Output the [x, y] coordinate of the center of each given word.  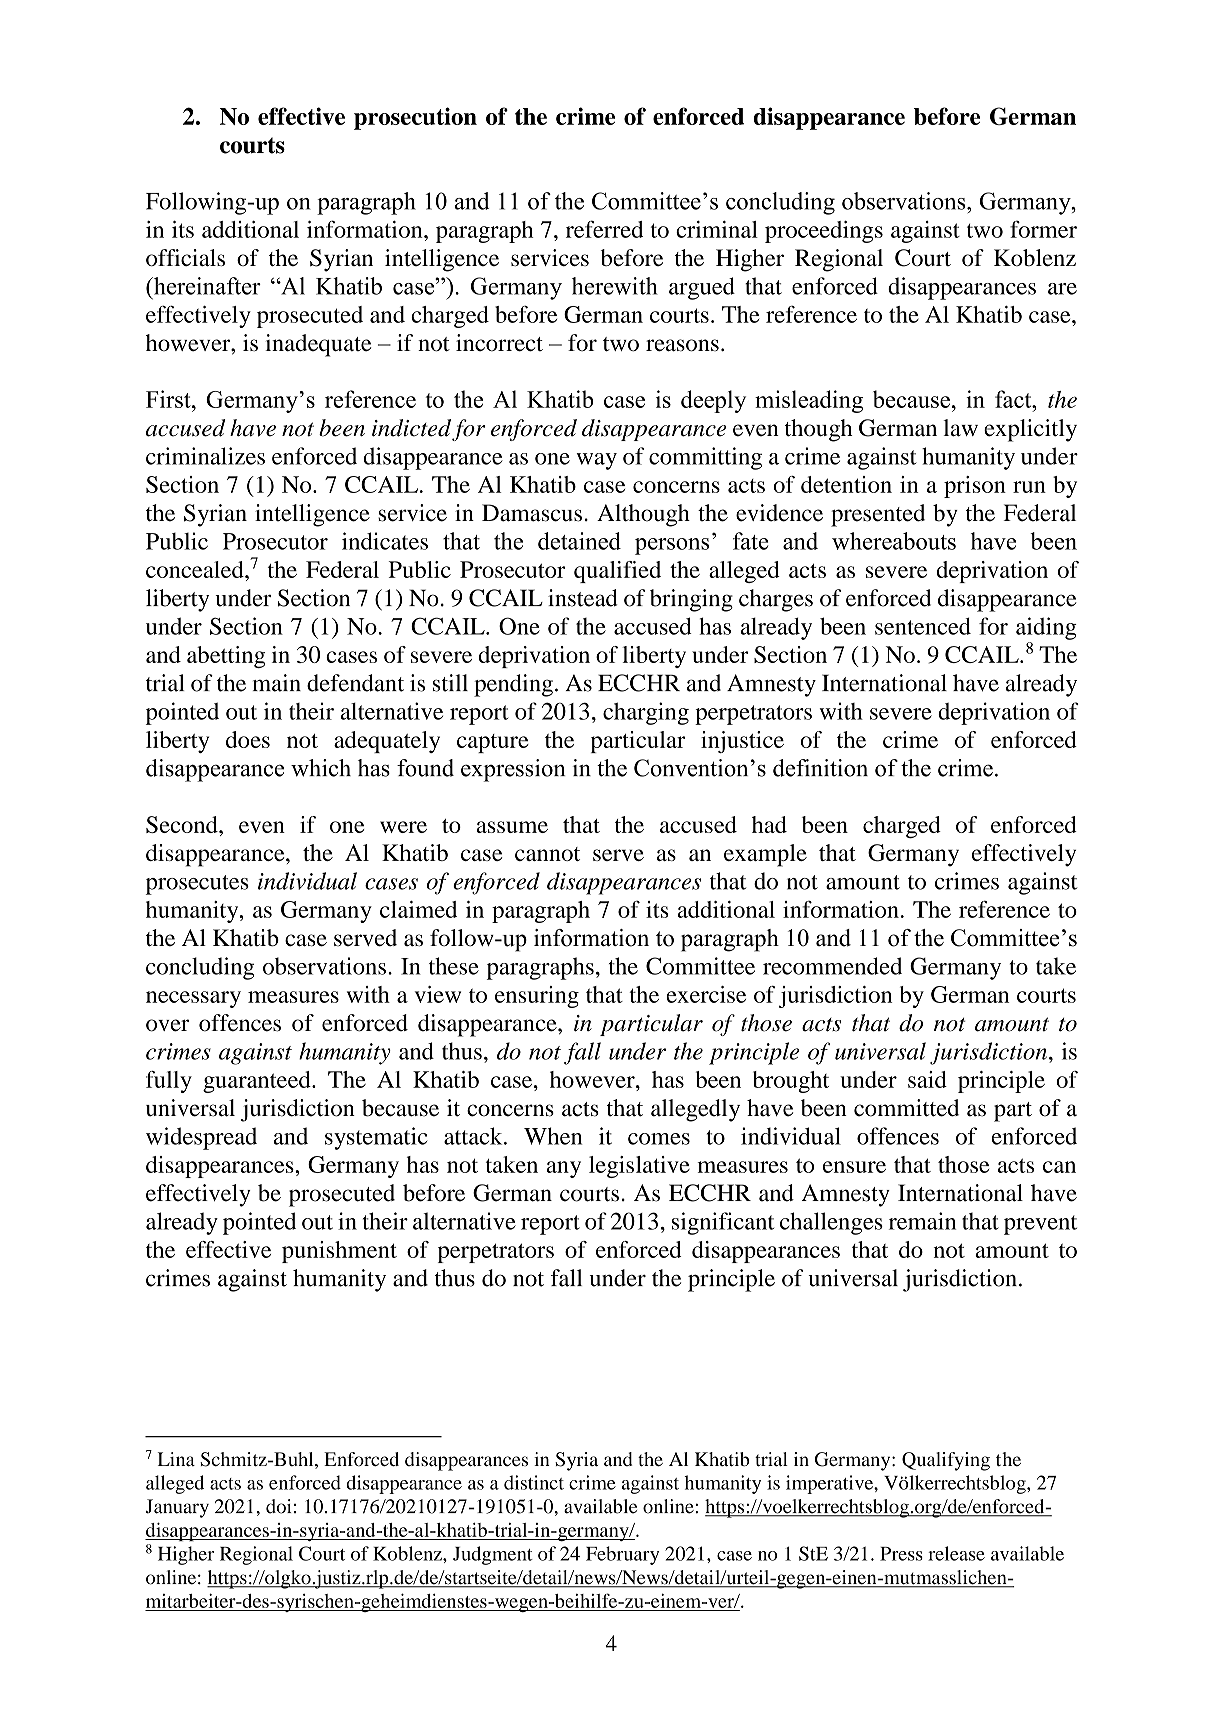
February [622, 1555]
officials [185, 257]
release [956, 1553]
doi [279, 1506]
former [1043, 229]
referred [604, 229]
